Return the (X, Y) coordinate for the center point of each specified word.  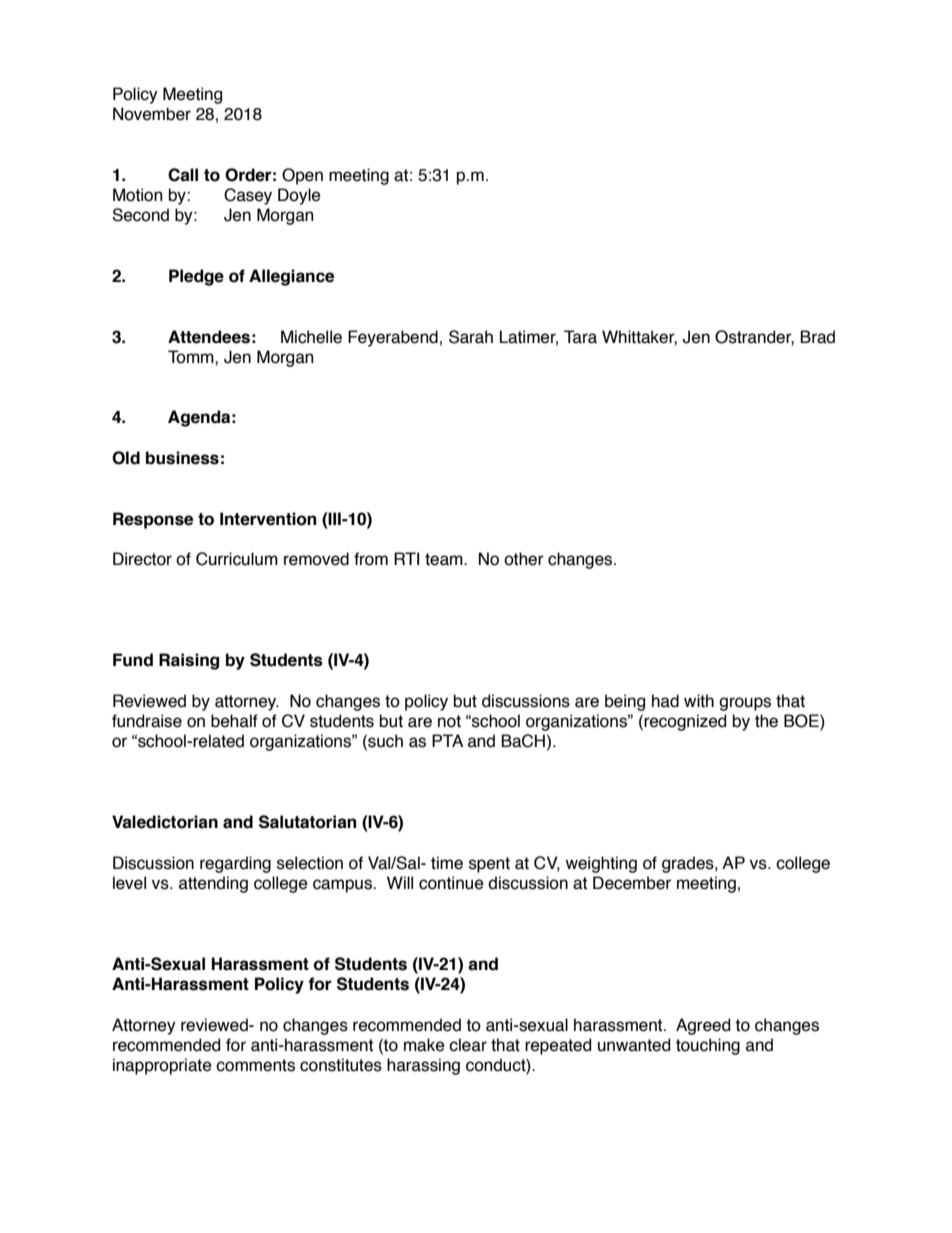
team (445, 559)
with (699, 701)
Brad (817, 337)
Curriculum (237, 559)
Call (183, 175)
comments (255, 1065)
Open (302, 176)
